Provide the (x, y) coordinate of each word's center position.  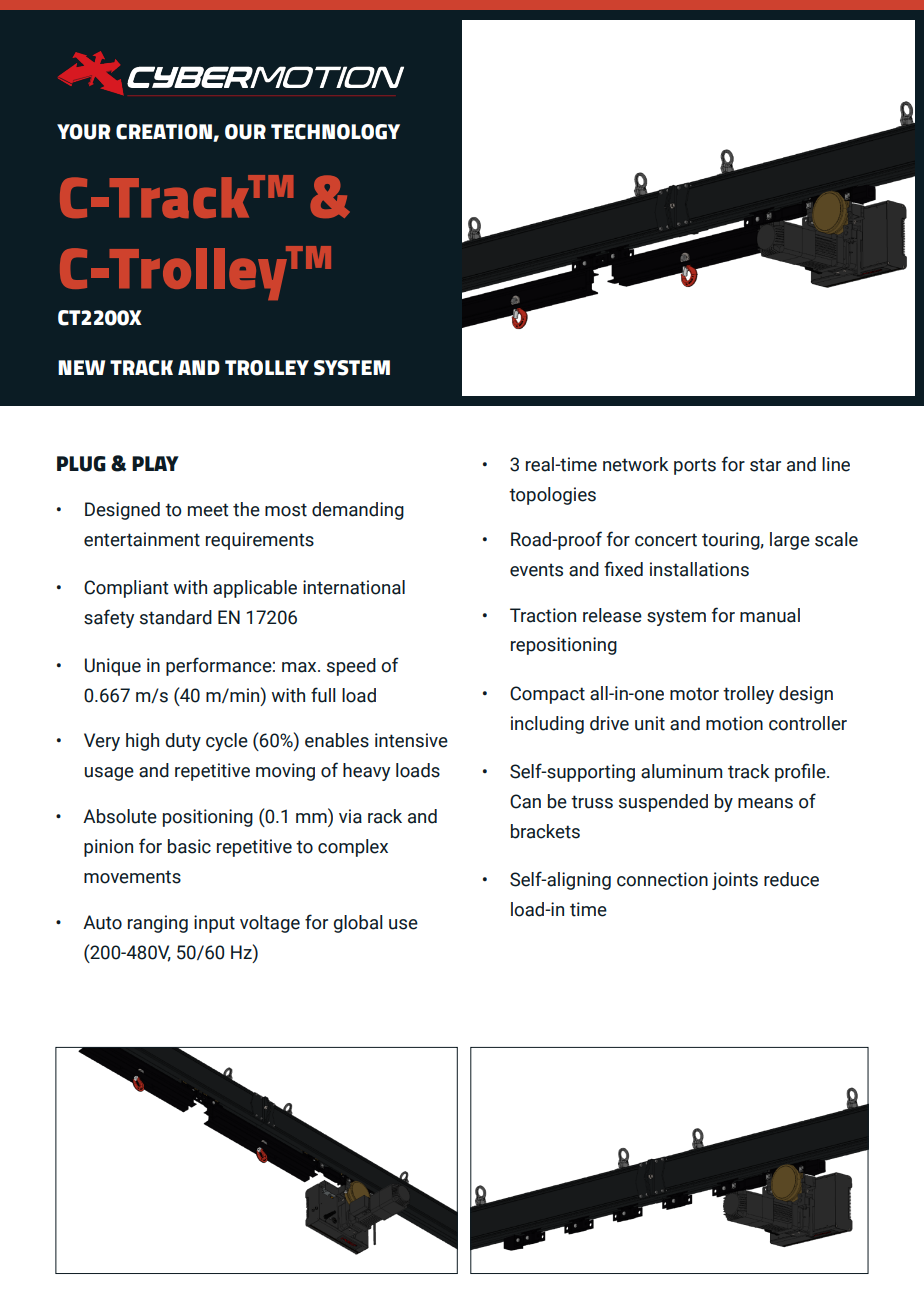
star (765, 465)
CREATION (165, 133)
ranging (158, 924)
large (790, 541)
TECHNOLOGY (335, 132)
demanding (358, 511)
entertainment (142, 539)
